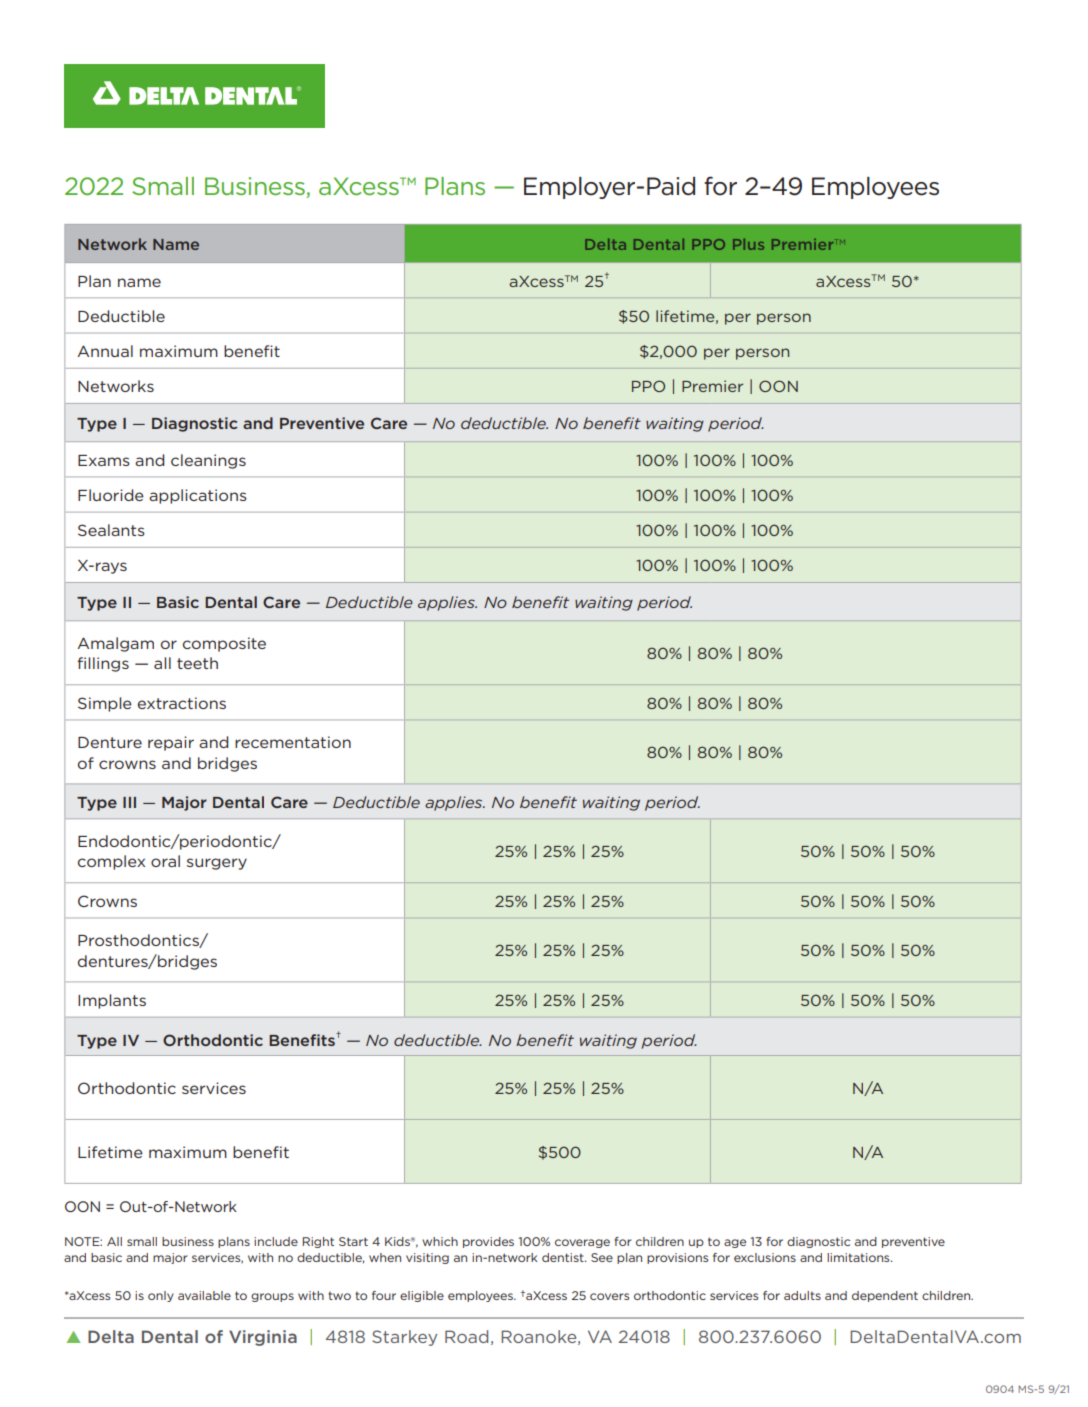  Describe the element at coordinates (204, 1295) in the document. I see `available` at that location.
